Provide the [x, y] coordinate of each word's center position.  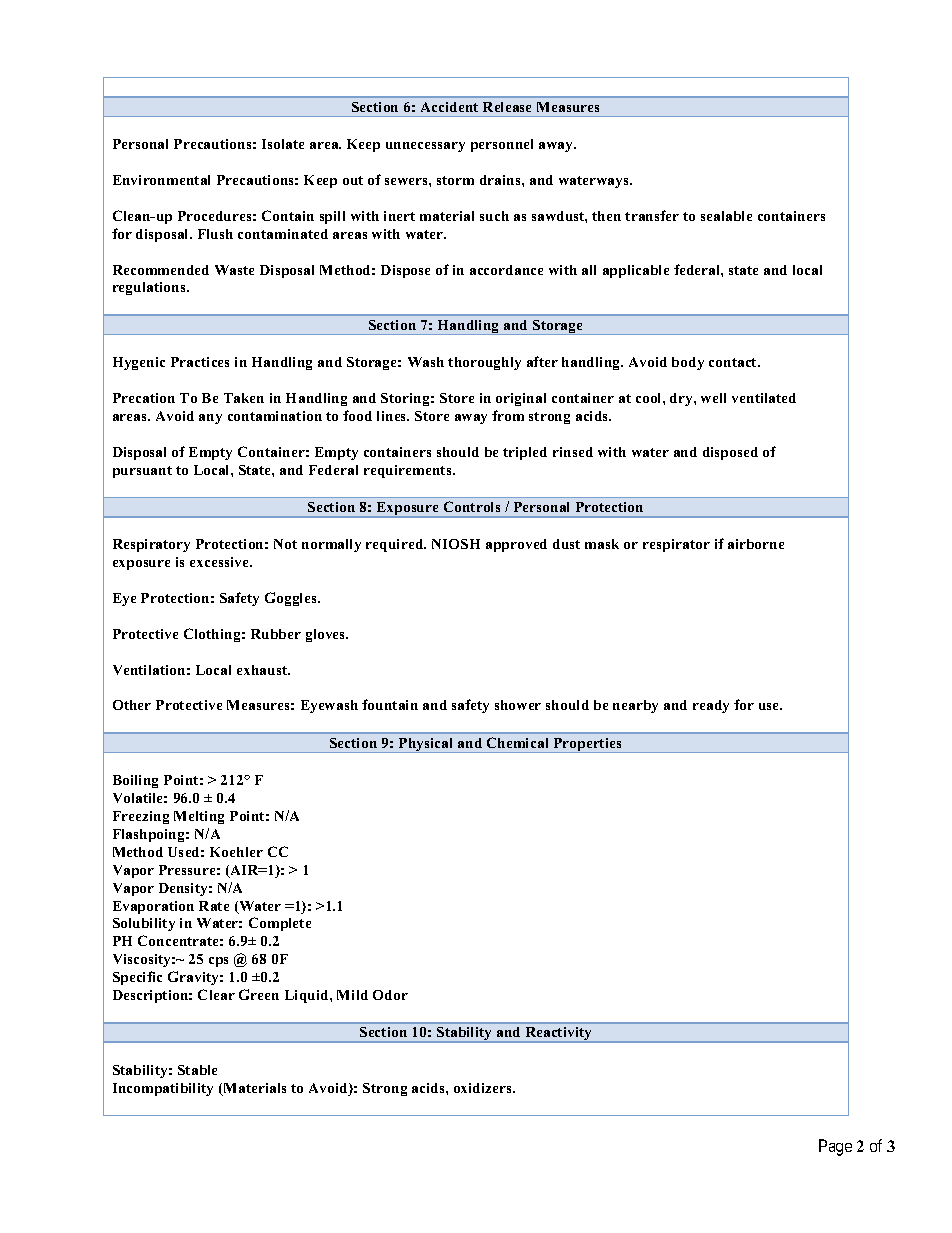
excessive [220, 562]
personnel [502, 145]
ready [711, 706]
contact [734, 362]
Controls [472, 506]
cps [218, 962]
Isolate [283, 144]
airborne [756, 544]
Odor [390, 995]
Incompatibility [163, 1089]
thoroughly [484, 363]
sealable [726, 216]
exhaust [263, 670]
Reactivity [559, 1035]
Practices [200, 362]
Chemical [517, 742]
